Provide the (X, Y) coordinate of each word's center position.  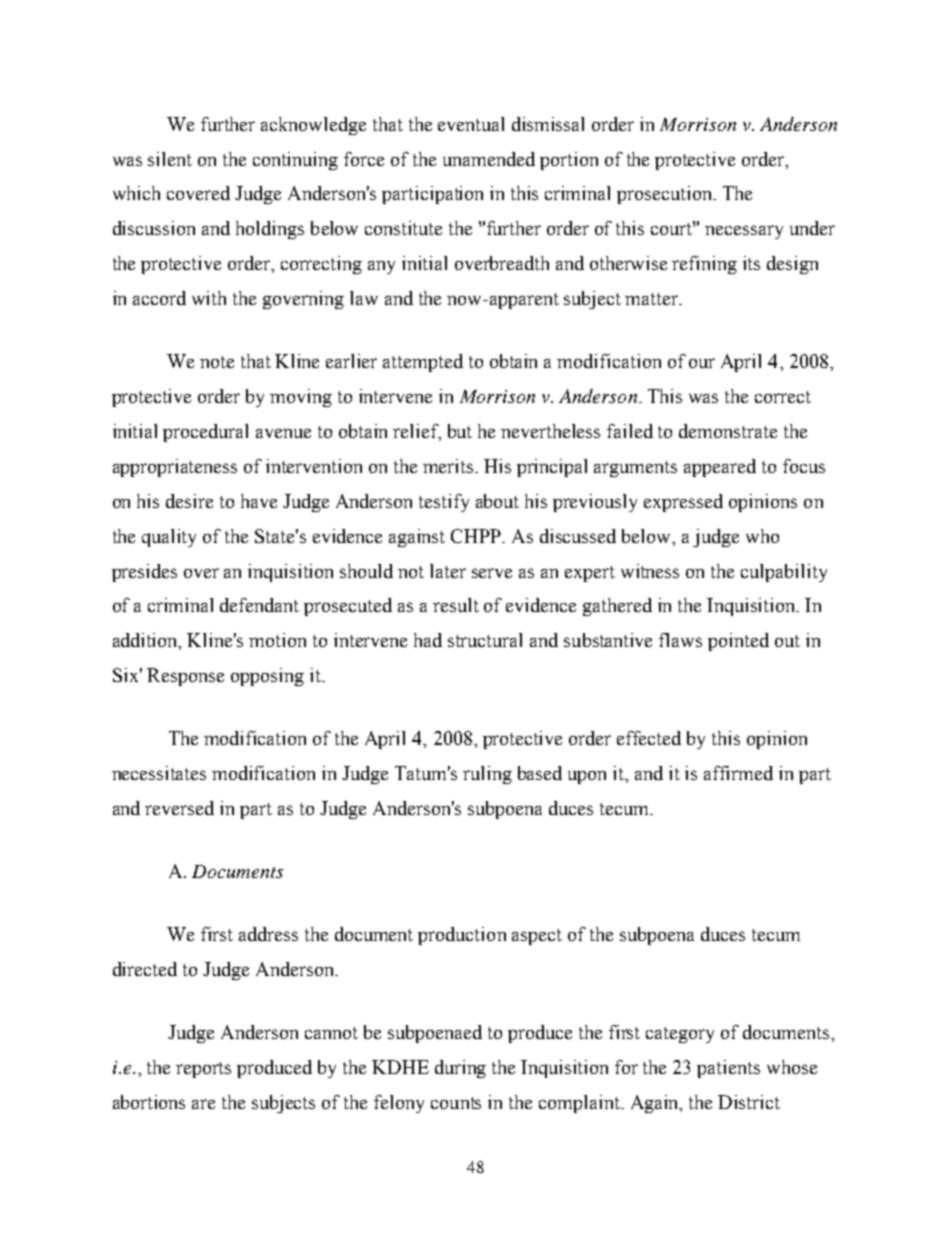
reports (203, 1070)
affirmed (738, 773)
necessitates (159, 773)
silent (170, 159)
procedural (205, 433)
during (460, 1069)
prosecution (665, 195)
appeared (720, 468)
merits (449, 466)
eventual (471, 124)
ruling (487, 775)
